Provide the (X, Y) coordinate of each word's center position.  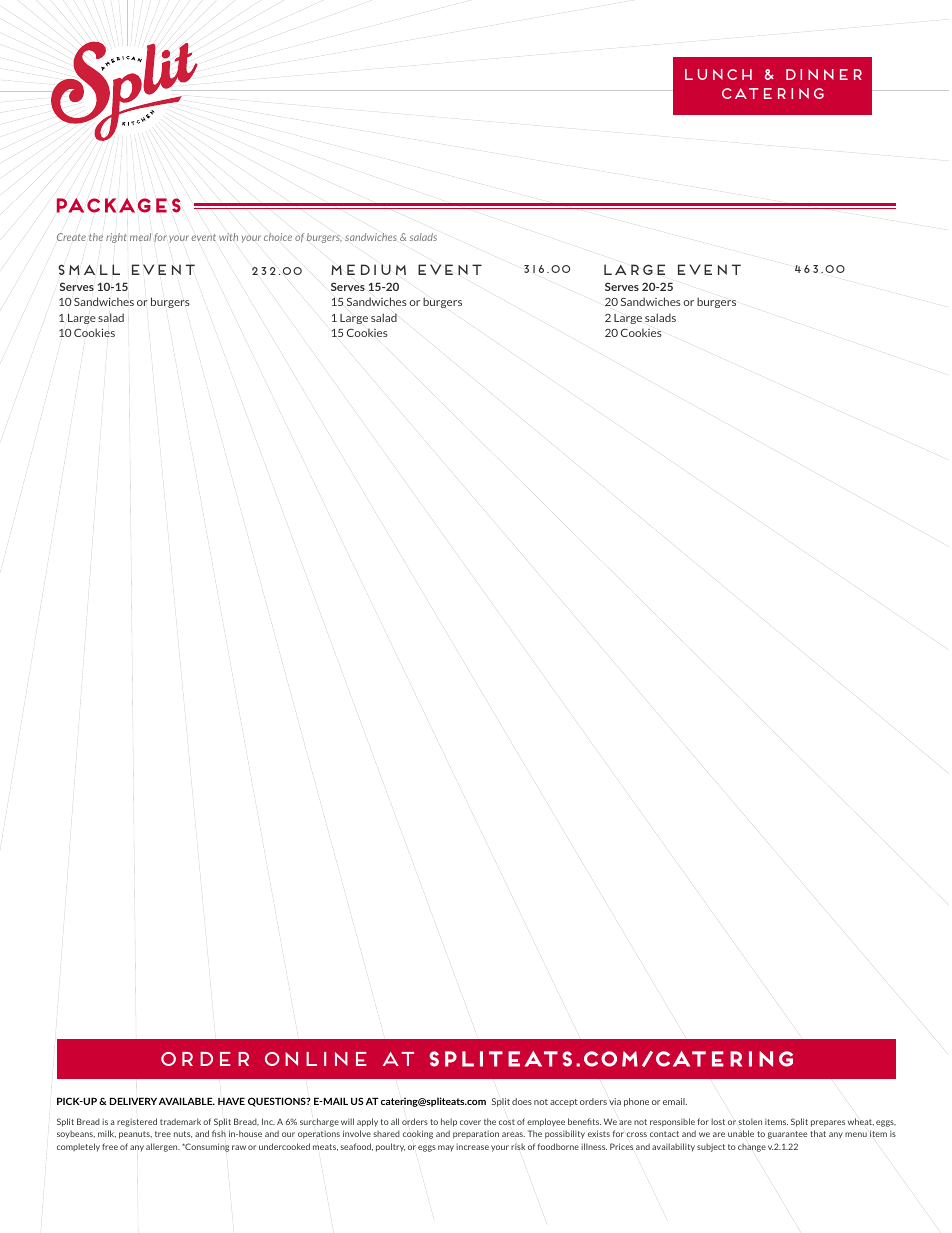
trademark (180, 1121)
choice (278, 237)
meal (140, 237)
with (228, 237)
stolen (750, 1121)
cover (470, 1122)
